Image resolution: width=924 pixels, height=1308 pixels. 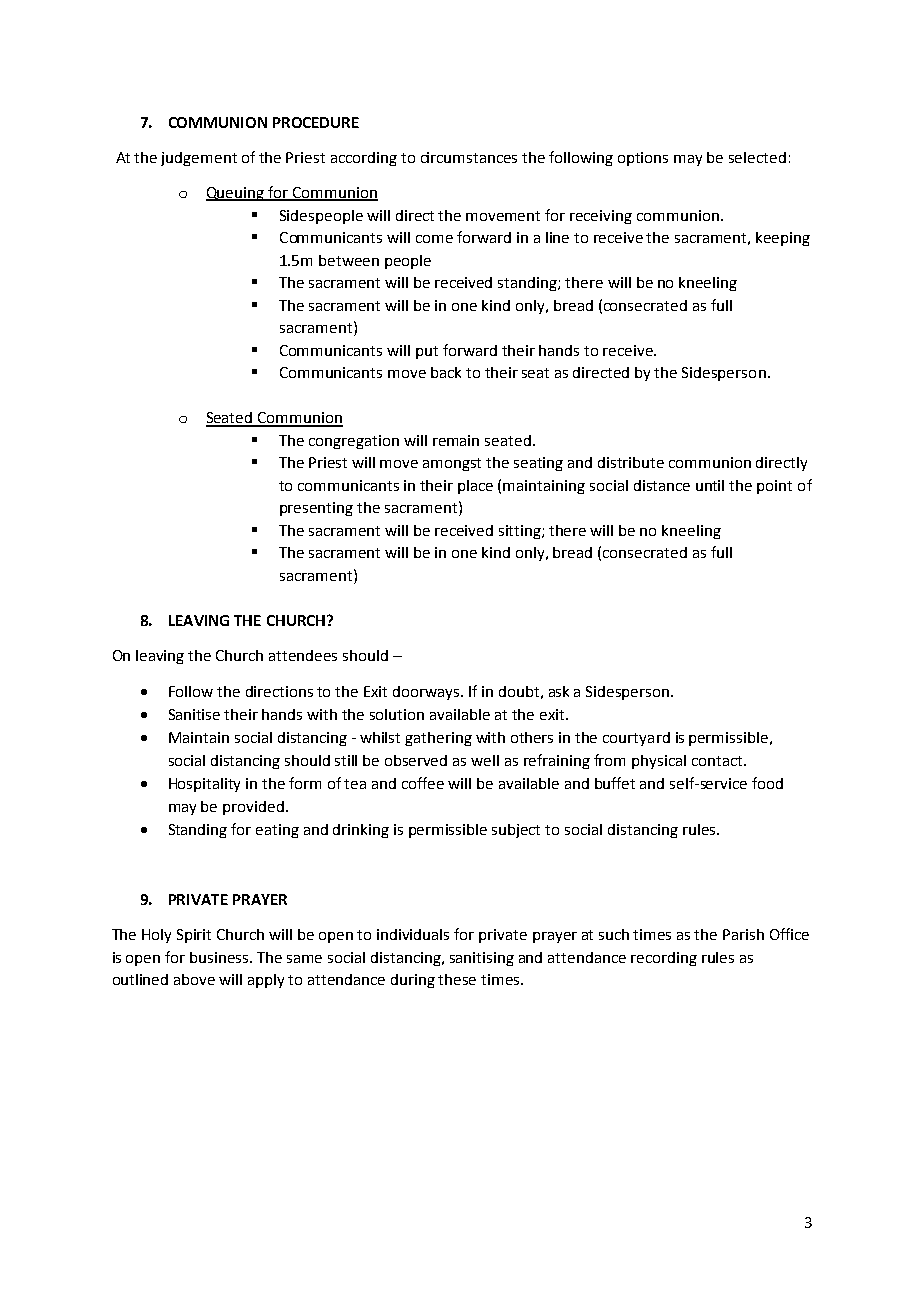 I want to click on provided, so click(x=253, y=808).
